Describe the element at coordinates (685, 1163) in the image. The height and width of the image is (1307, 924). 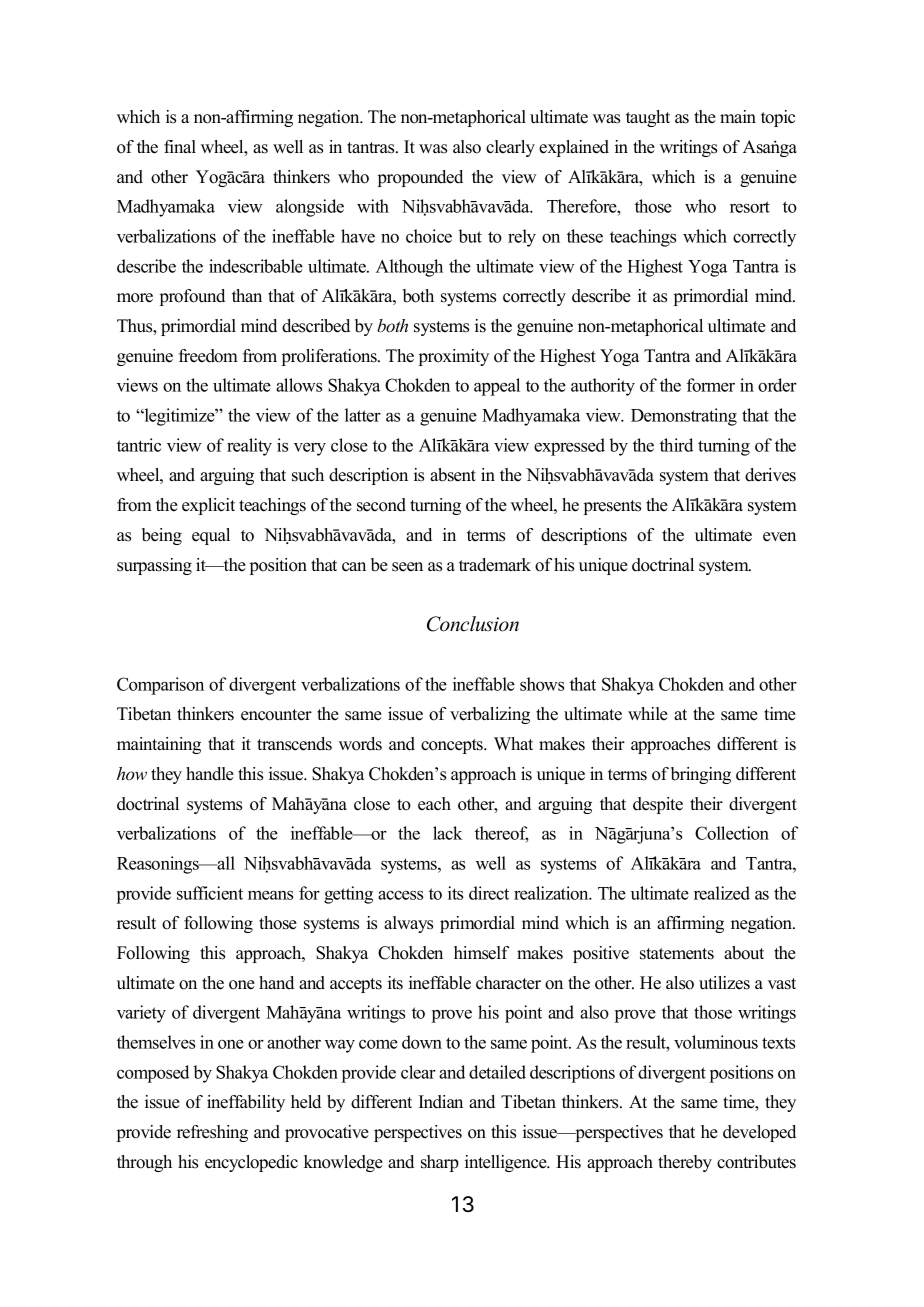
I see `thereby` at that location.
